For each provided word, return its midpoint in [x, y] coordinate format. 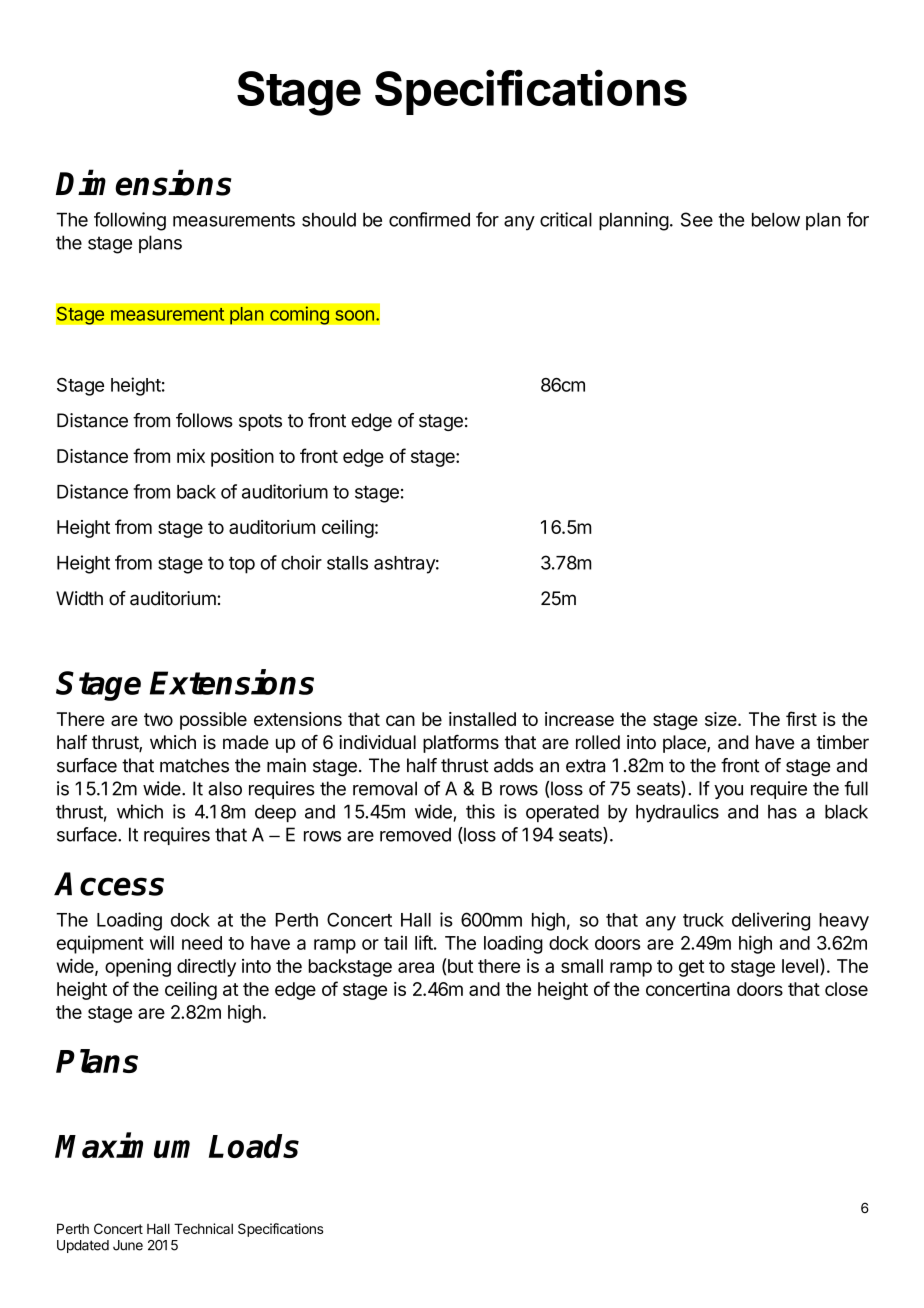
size [722, 719]
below [776, 219]
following [130, 221]
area [416, 967]
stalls [347, 563]
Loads [254, 1146]
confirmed [429, 219]
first [801, 718]
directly [206, 968]
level [800, 966]
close [846, 989]
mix [191, 456]
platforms [461, 744]
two [158, 719]
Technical [203, 1228]
